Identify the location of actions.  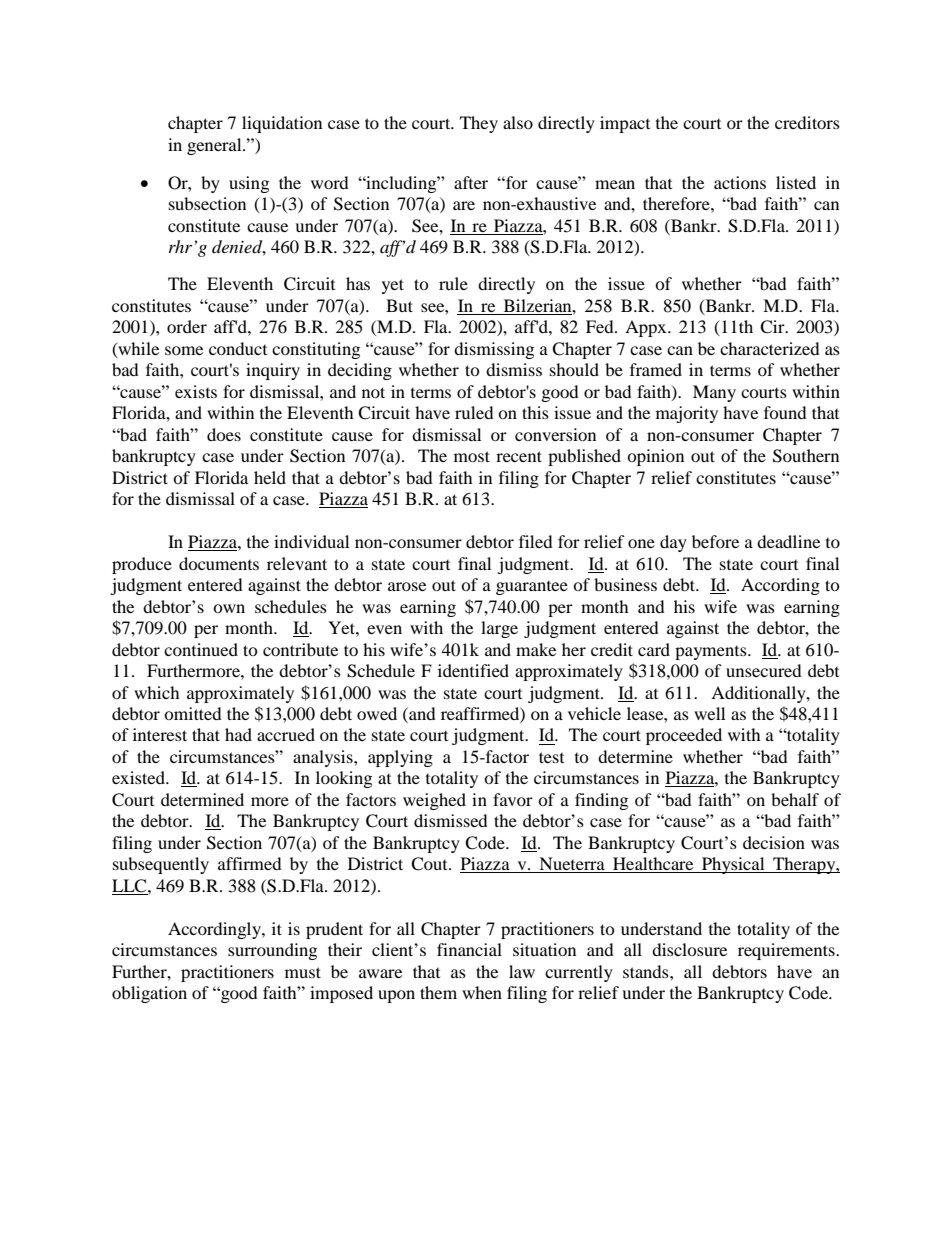
(740, 182).
